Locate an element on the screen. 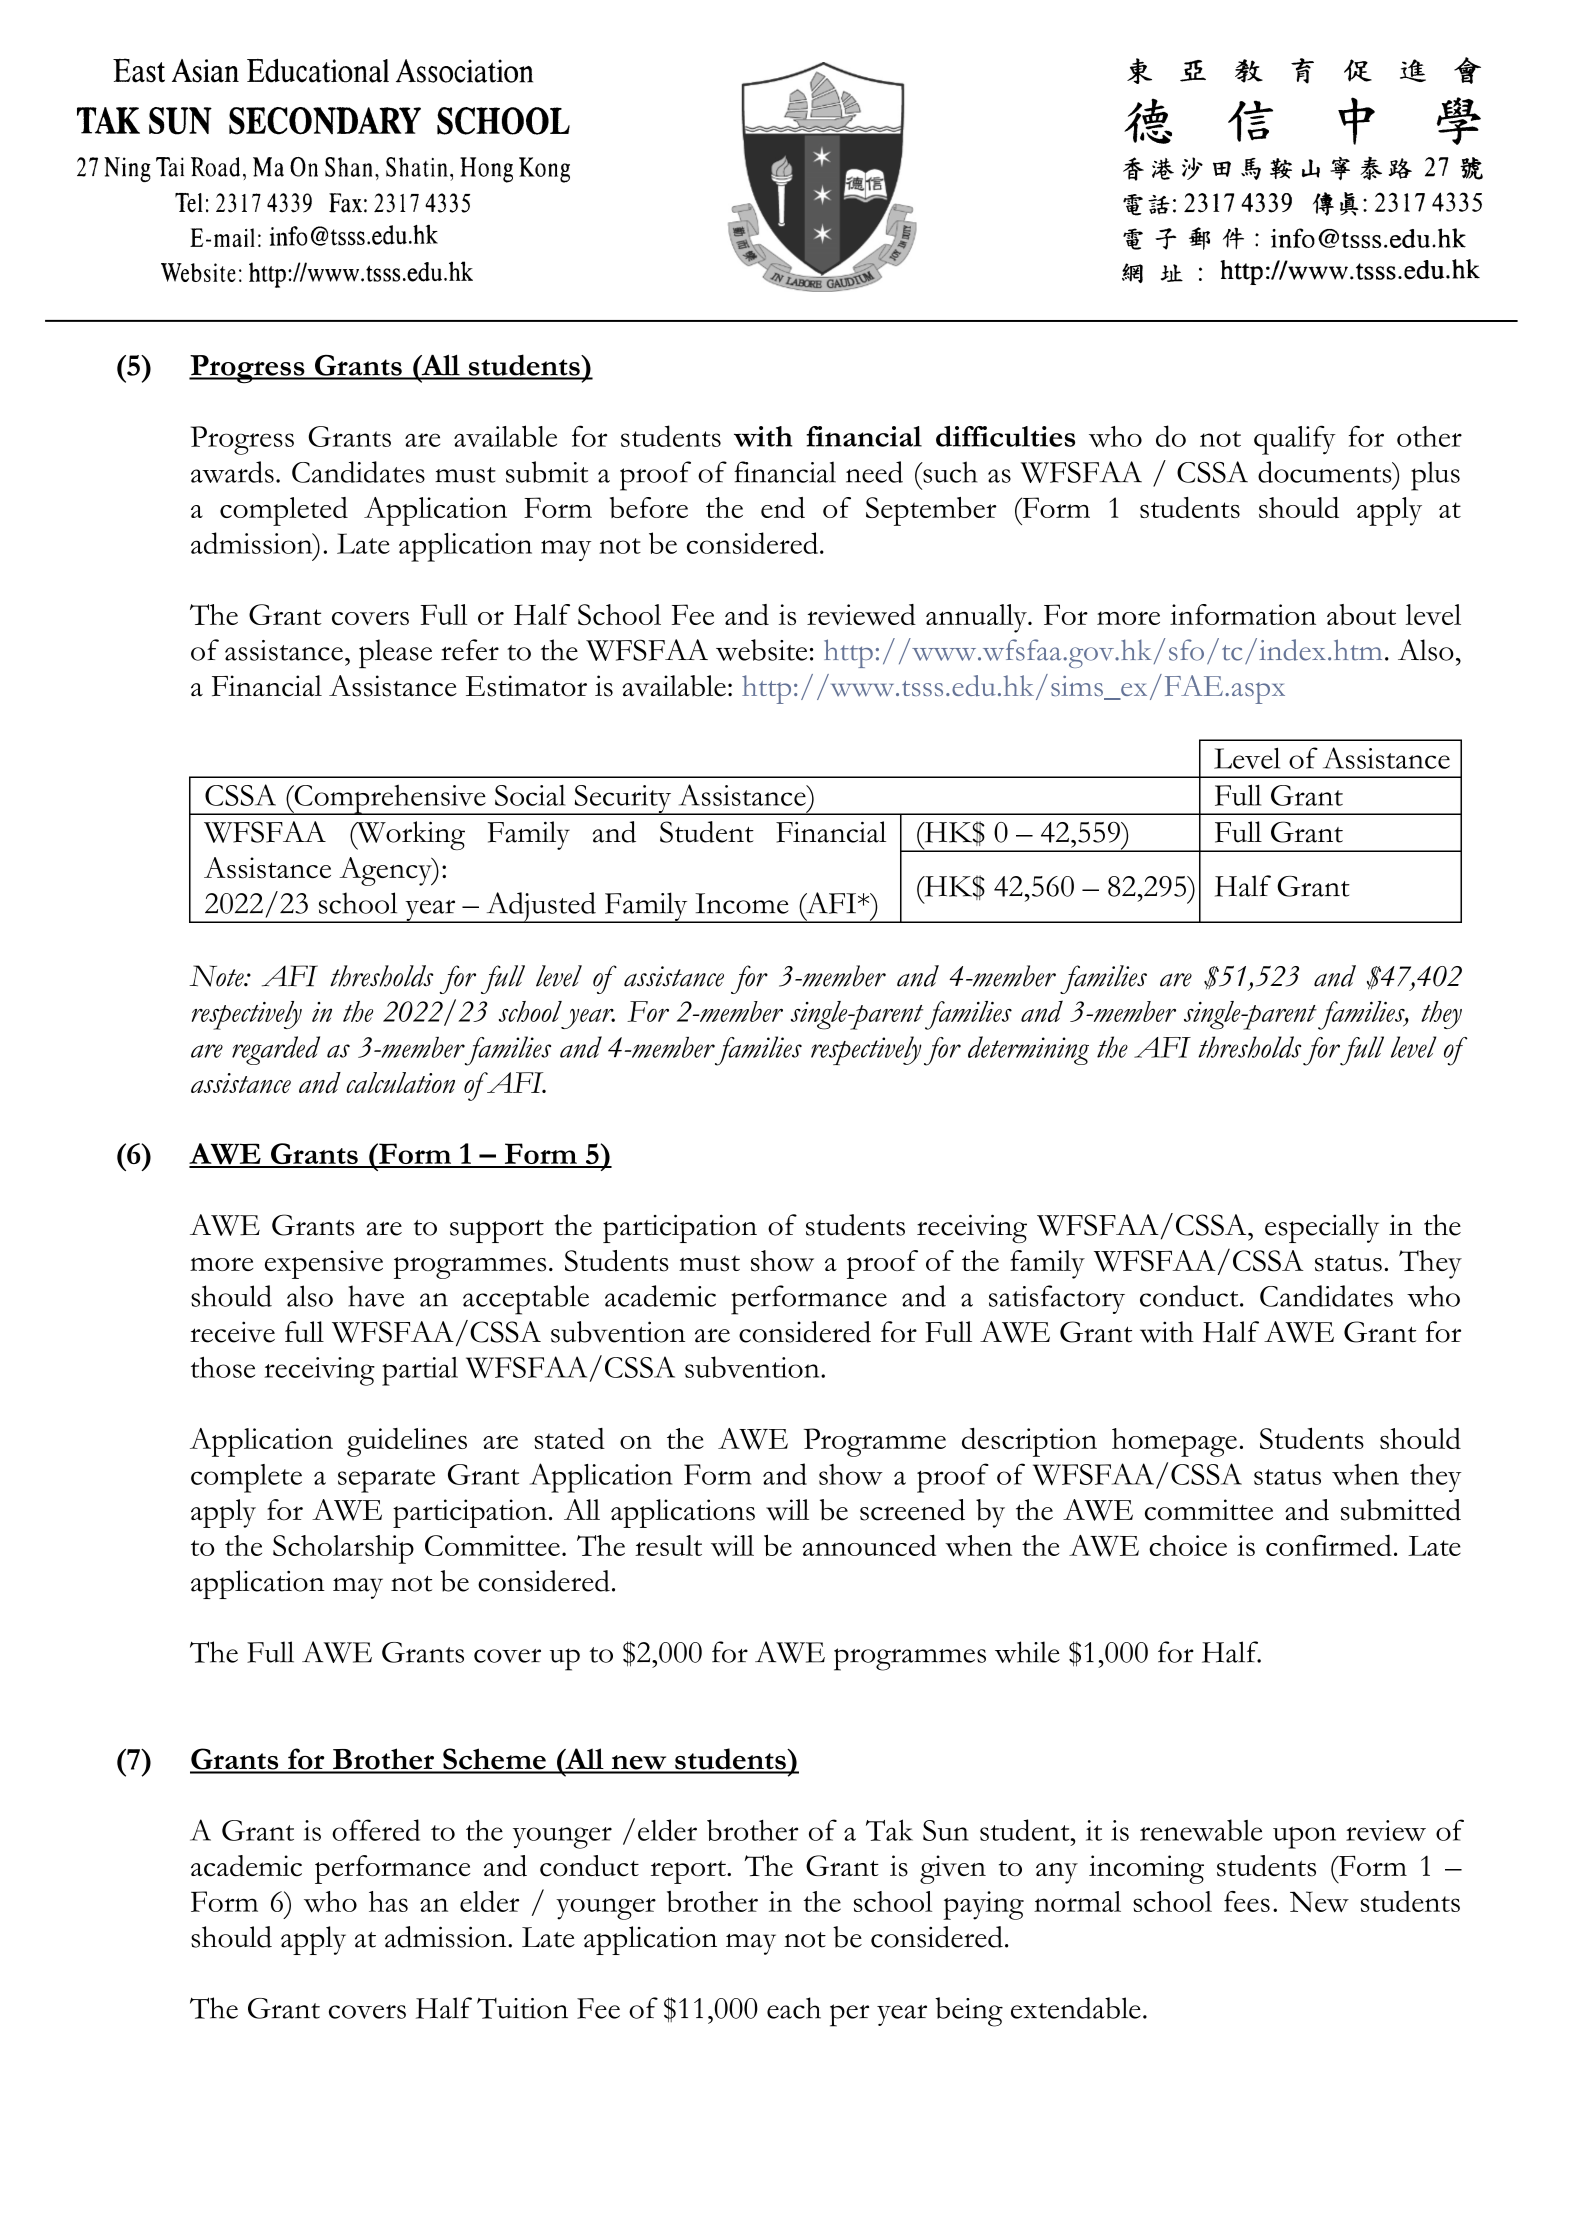 Image resolution: width=1570 pixels, height=2220 pixels. satisfactory is located at coordinates (1057, 1299).
